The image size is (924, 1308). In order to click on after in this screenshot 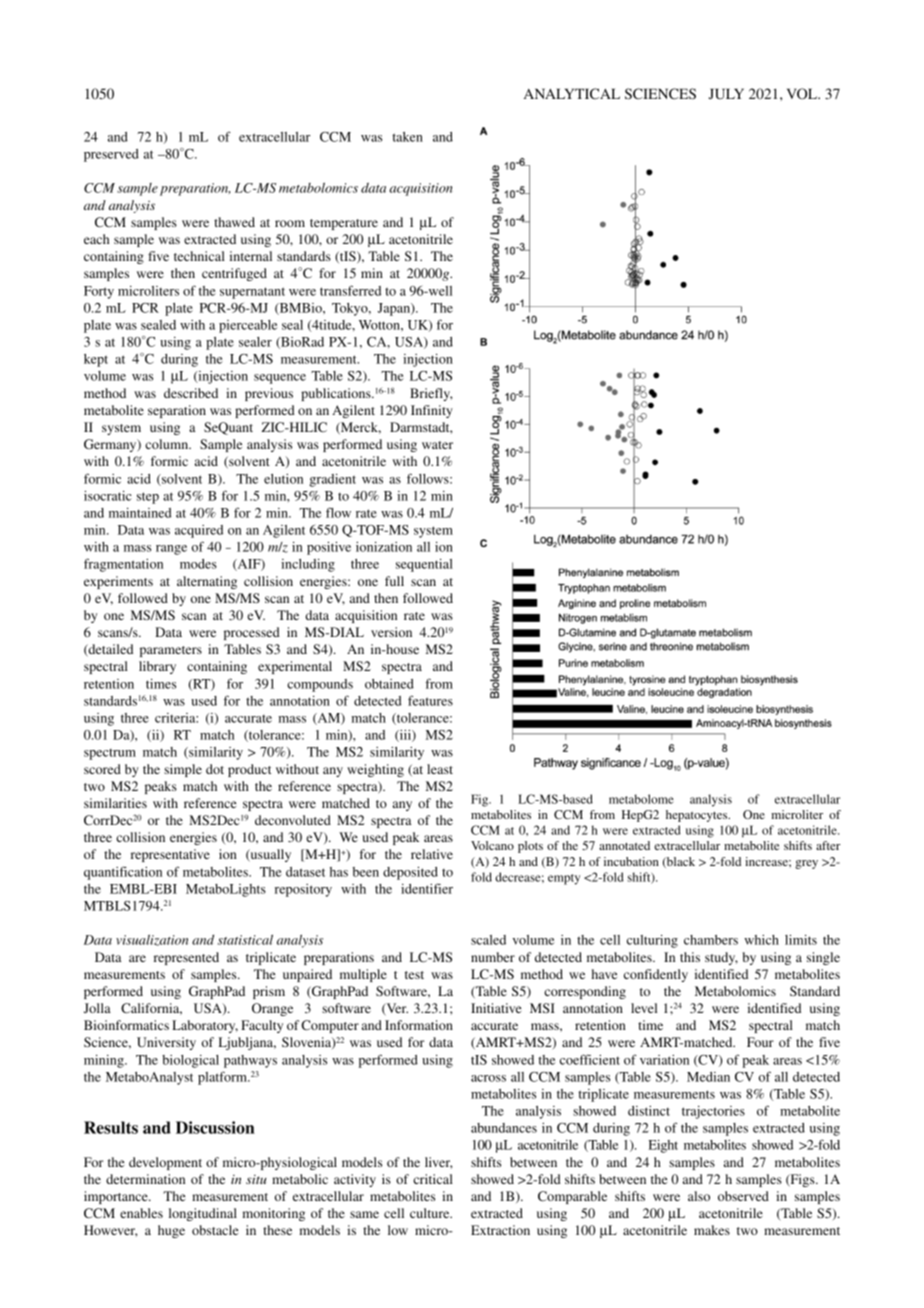, I will do `click(828, 845)`.
